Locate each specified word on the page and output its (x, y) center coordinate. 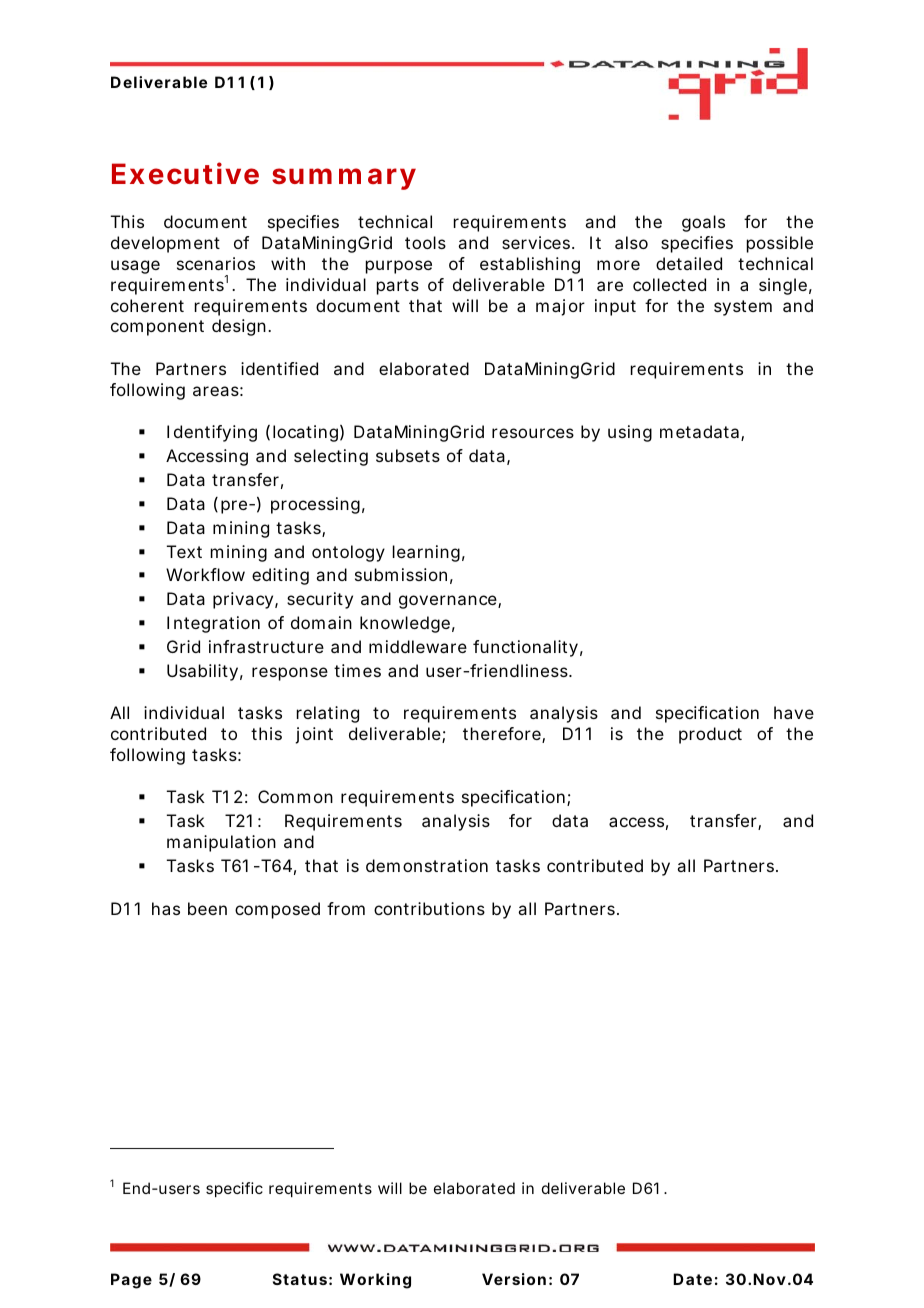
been (207, 908)
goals (703, 223)
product (710, 735)
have (794, 712)
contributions (429, 908)
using (630, 433)
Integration (213, 624)
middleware (418, 646)
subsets (408, 455)
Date (692, 1279)
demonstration (427, 865)
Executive (185, 173)
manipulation (221, 843)
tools (425, 242)
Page (131, 1281)
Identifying (212, 433)
